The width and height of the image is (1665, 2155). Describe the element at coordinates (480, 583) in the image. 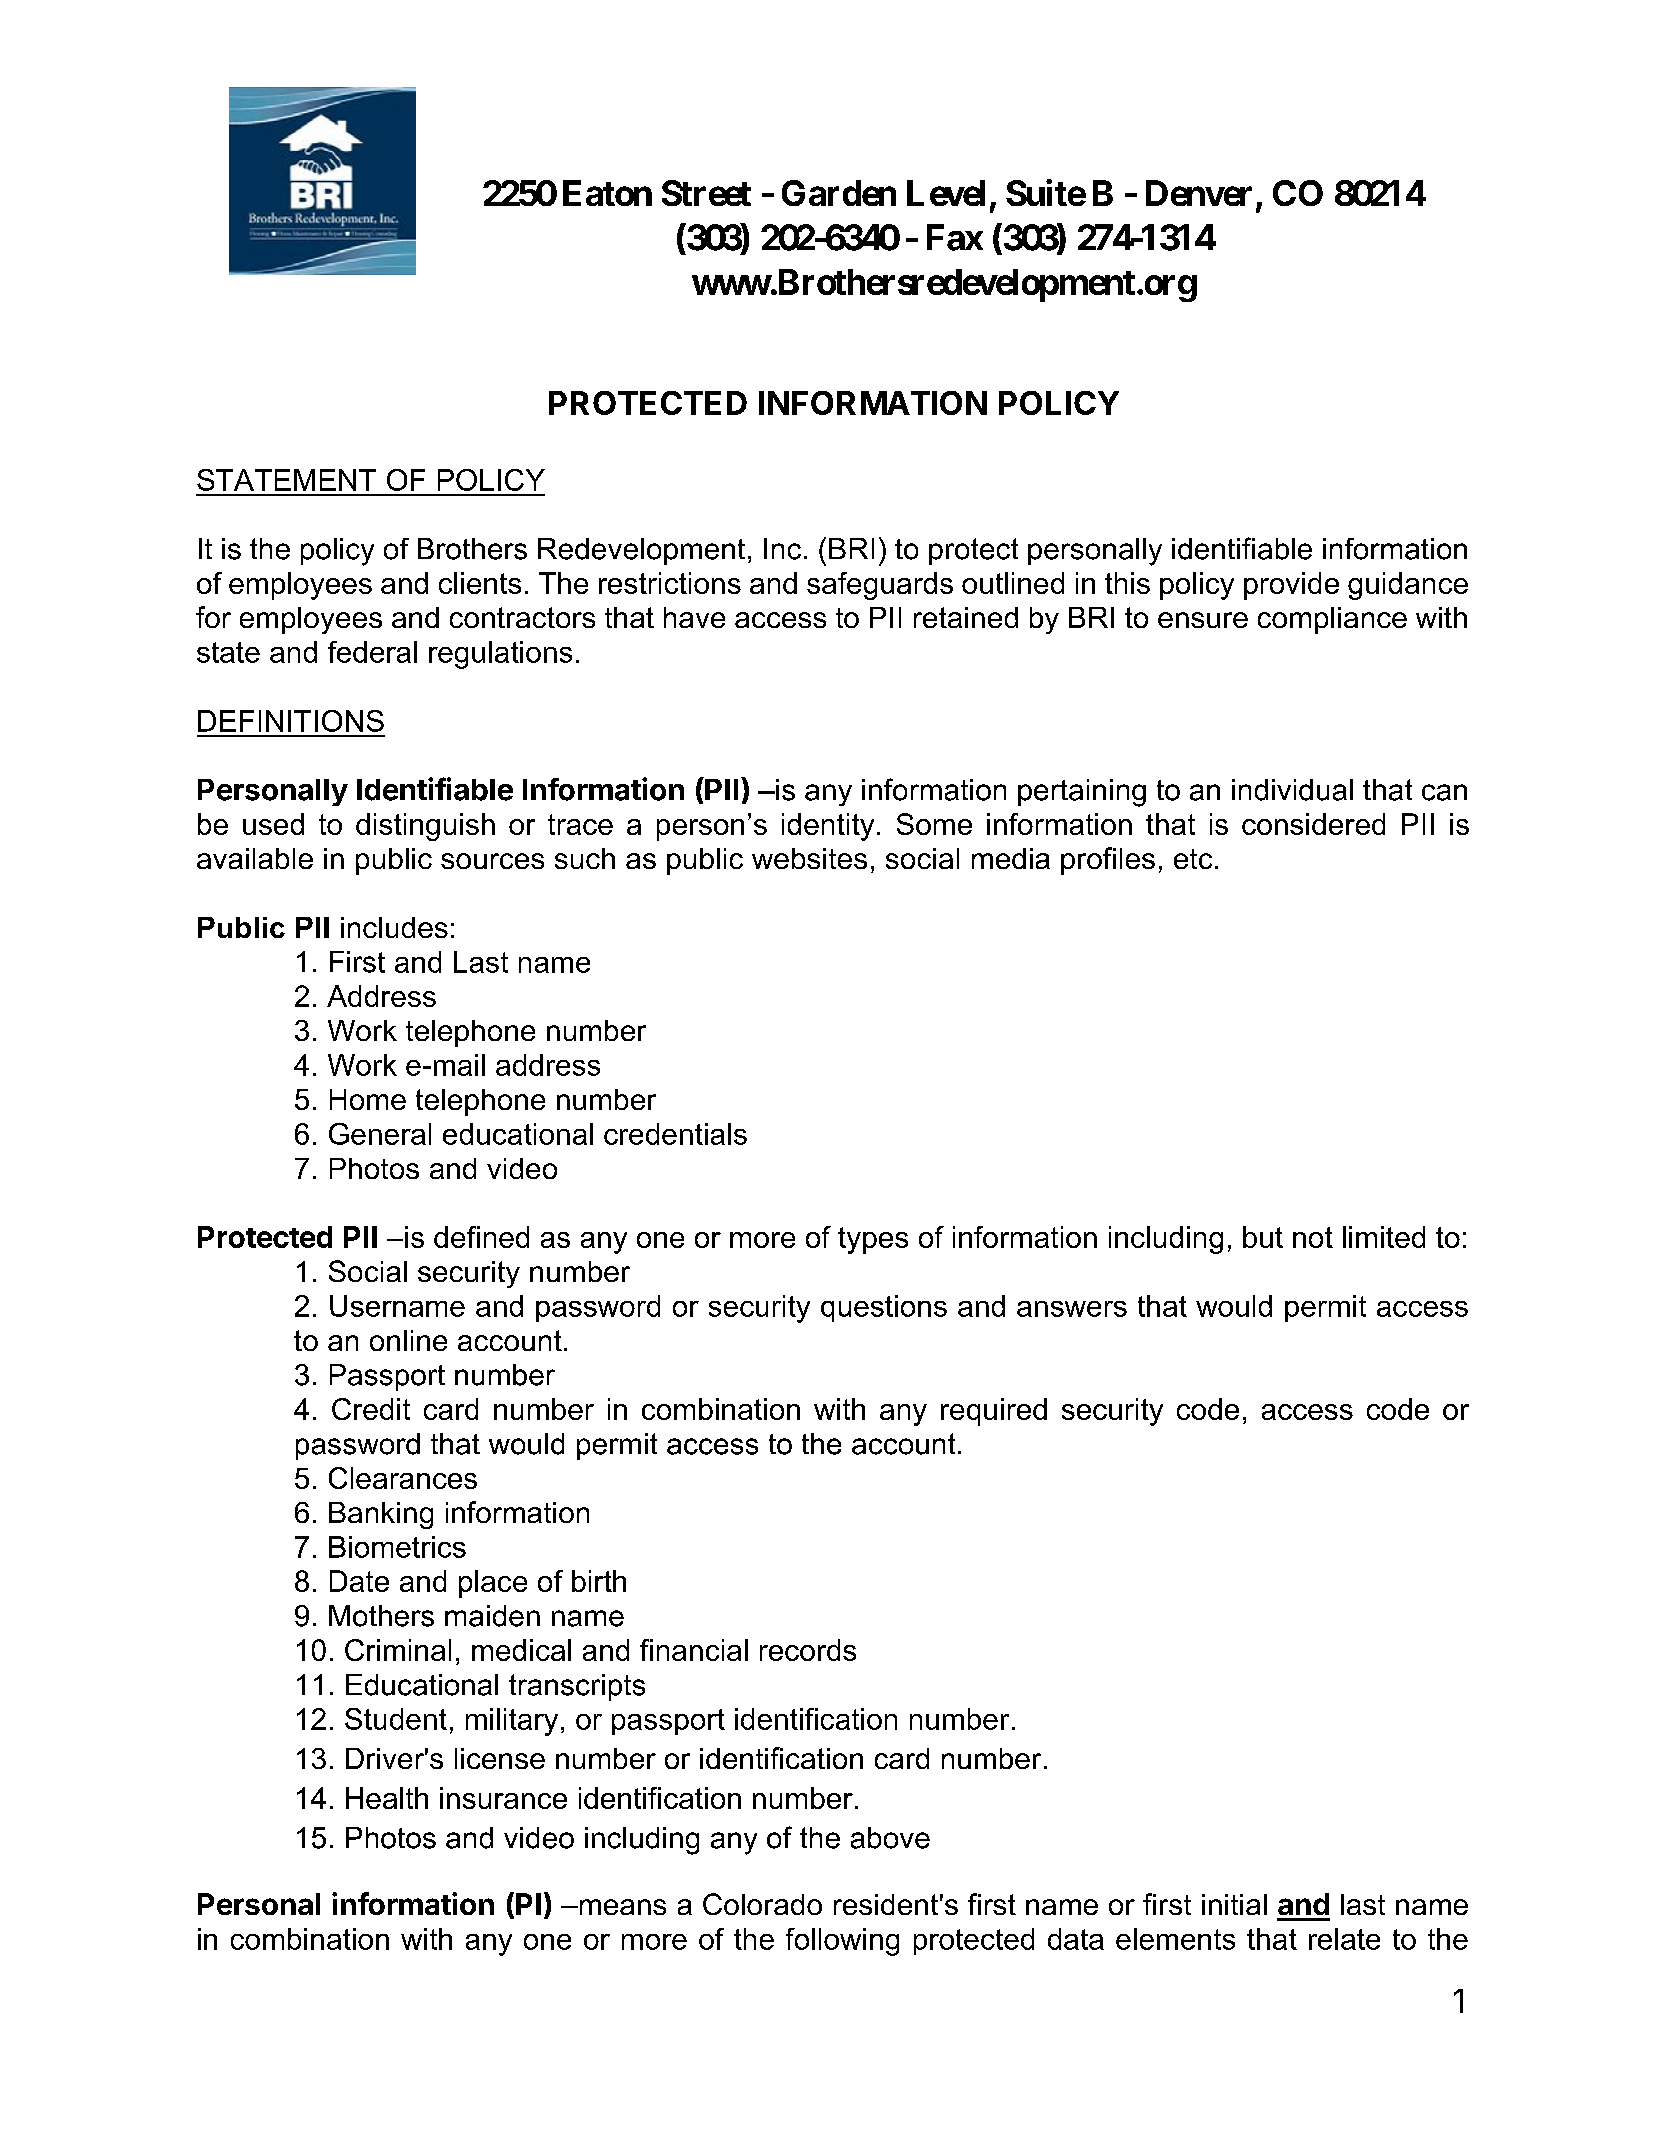

I see `clients` at that location.
